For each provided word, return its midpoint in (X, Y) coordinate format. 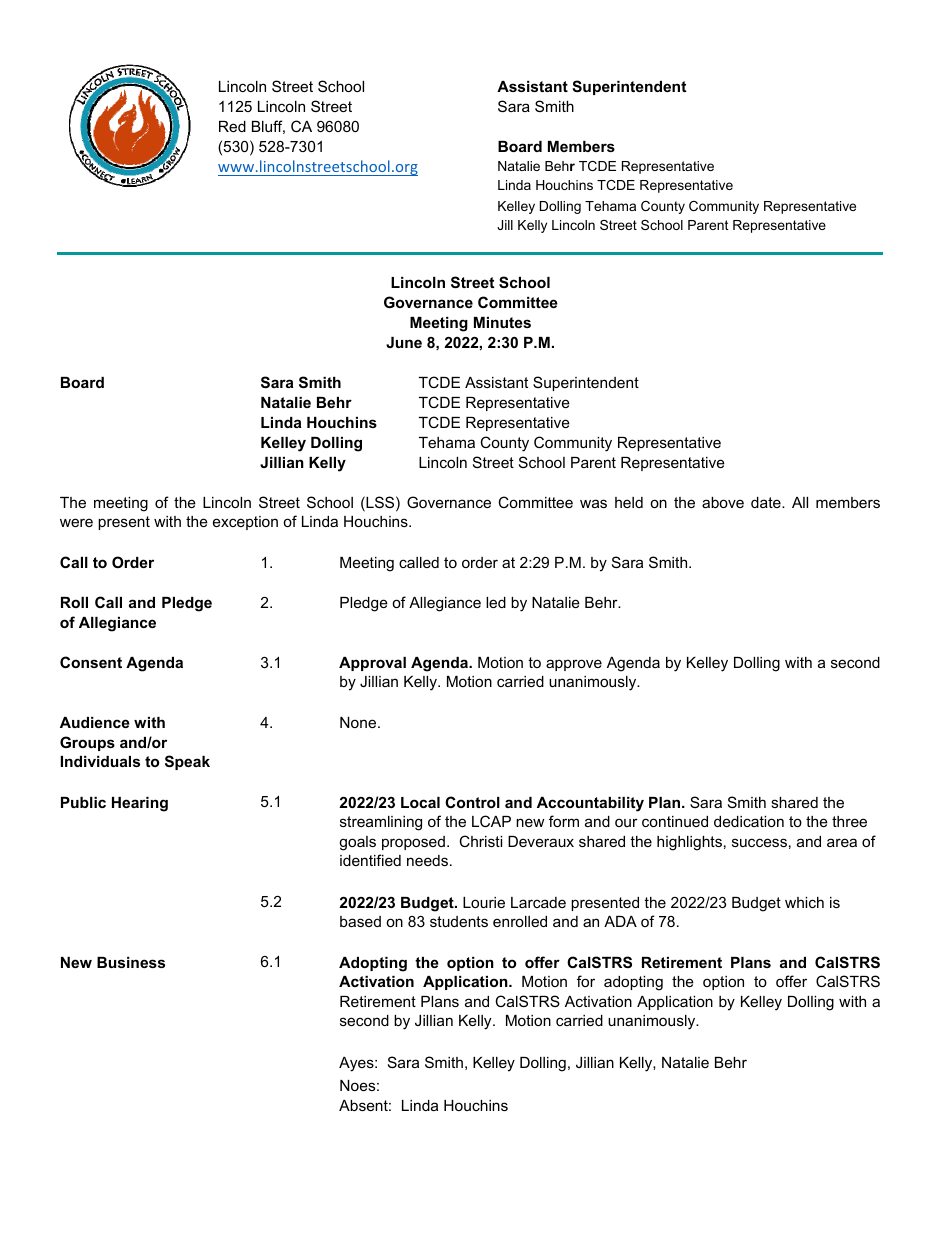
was (593, 503)
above (723, 502)
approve (574, 665)
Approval (372, 664)
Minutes (502, 322)
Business (131, 962)
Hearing (140, 804)
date (767, 502)
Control (472, 802)
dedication (749, 821)
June (404, 342)
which (804, 902)
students (459, 921)
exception (245, 523)
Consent (91, 662)
